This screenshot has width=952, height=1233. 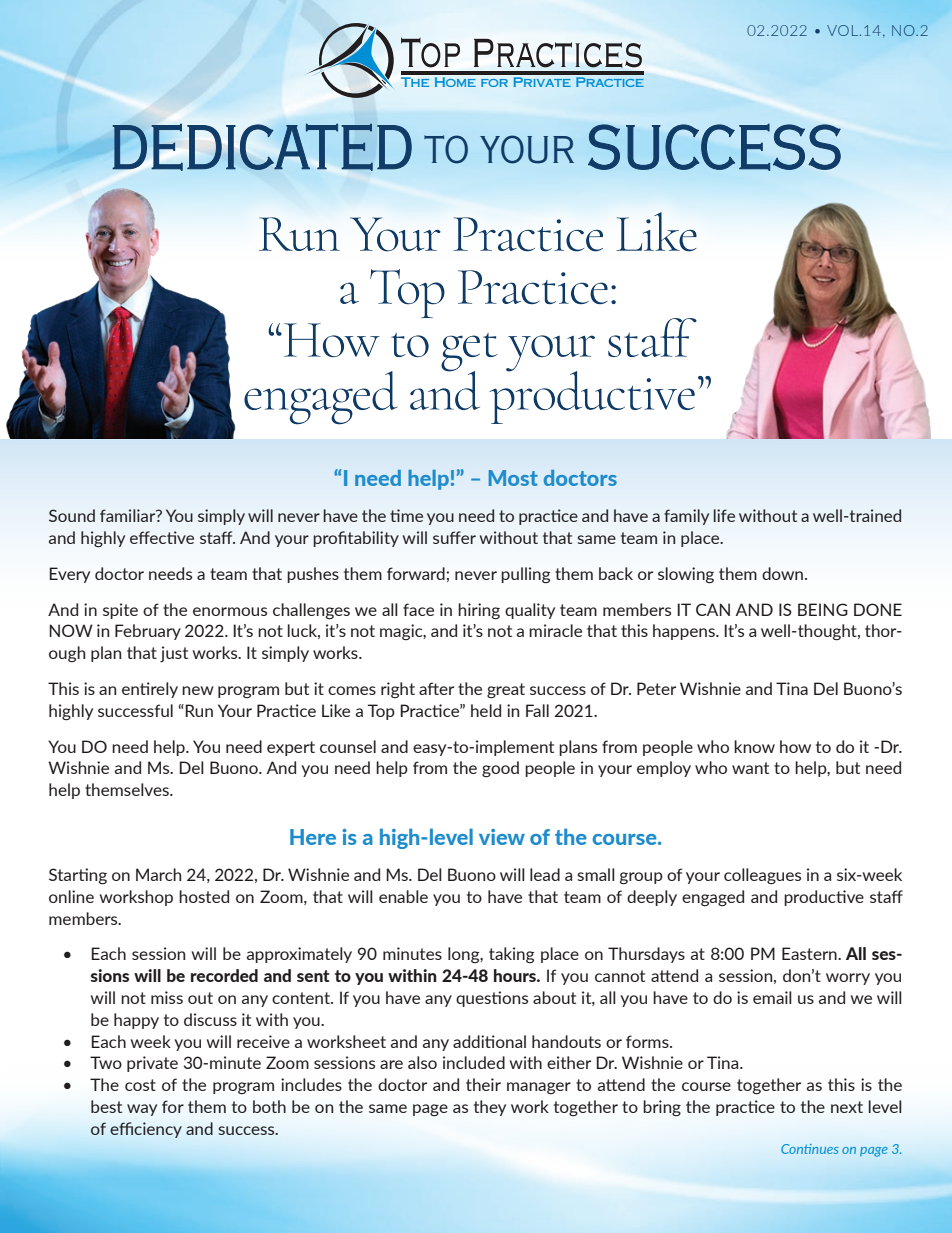 I want to click on March, so click(x=158, y=874).
